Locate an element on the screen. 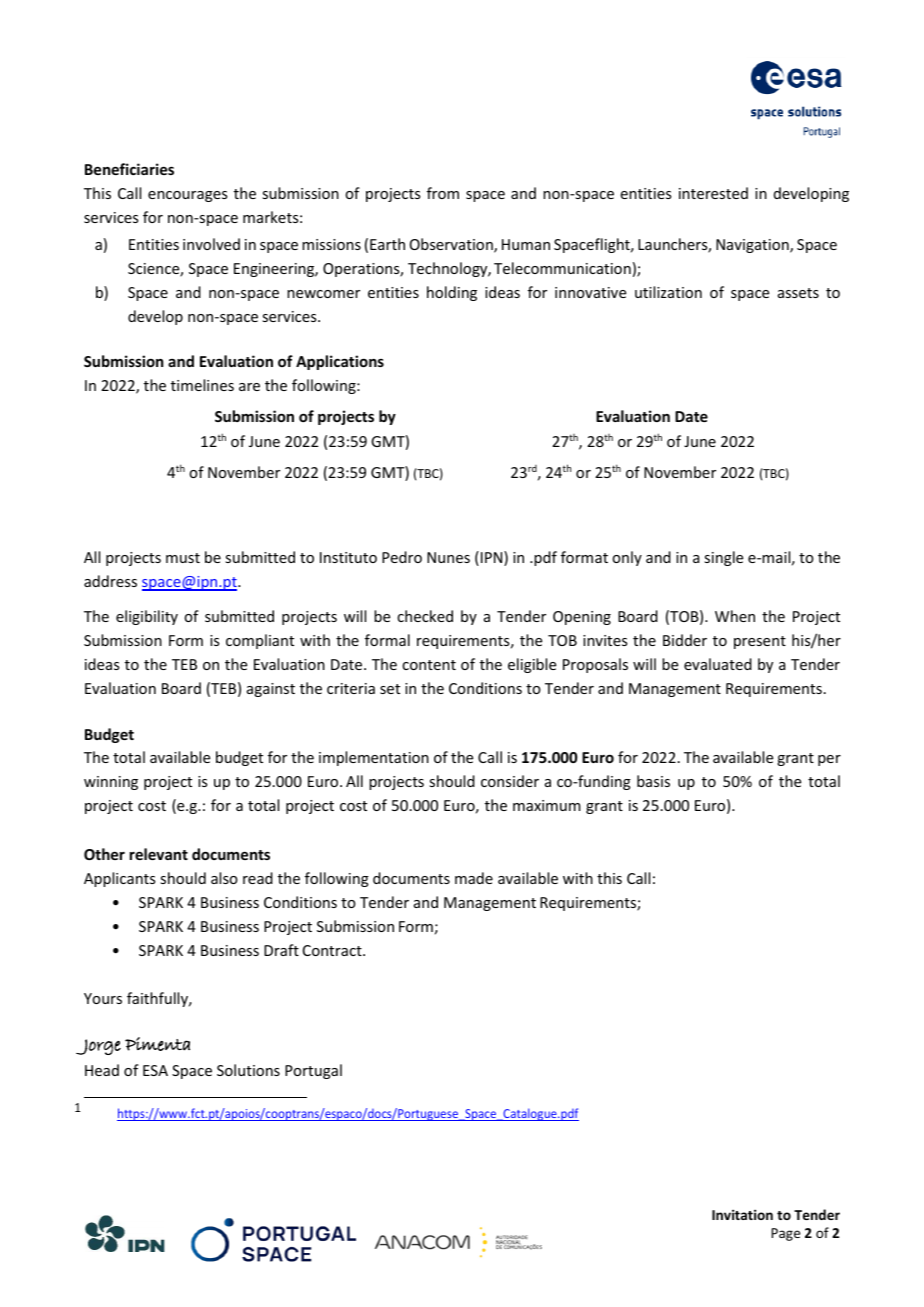  encourages is located at coordinates (187, 196).
